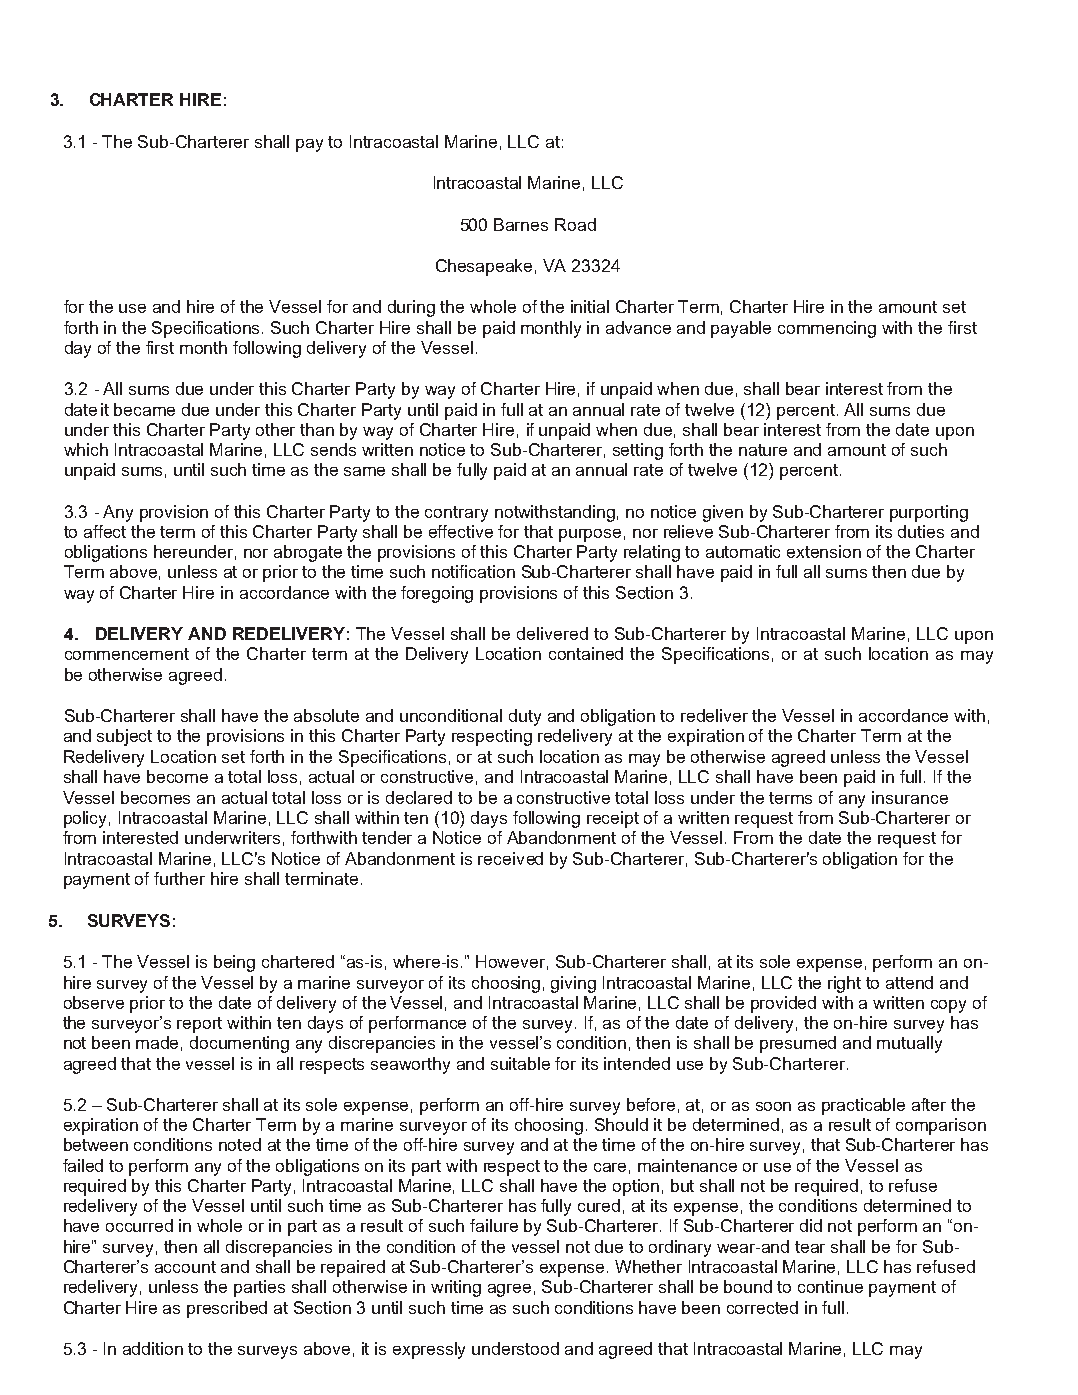 The height and width of the document is (1395, 1078). I want to click on declared, so click(419, 797).
